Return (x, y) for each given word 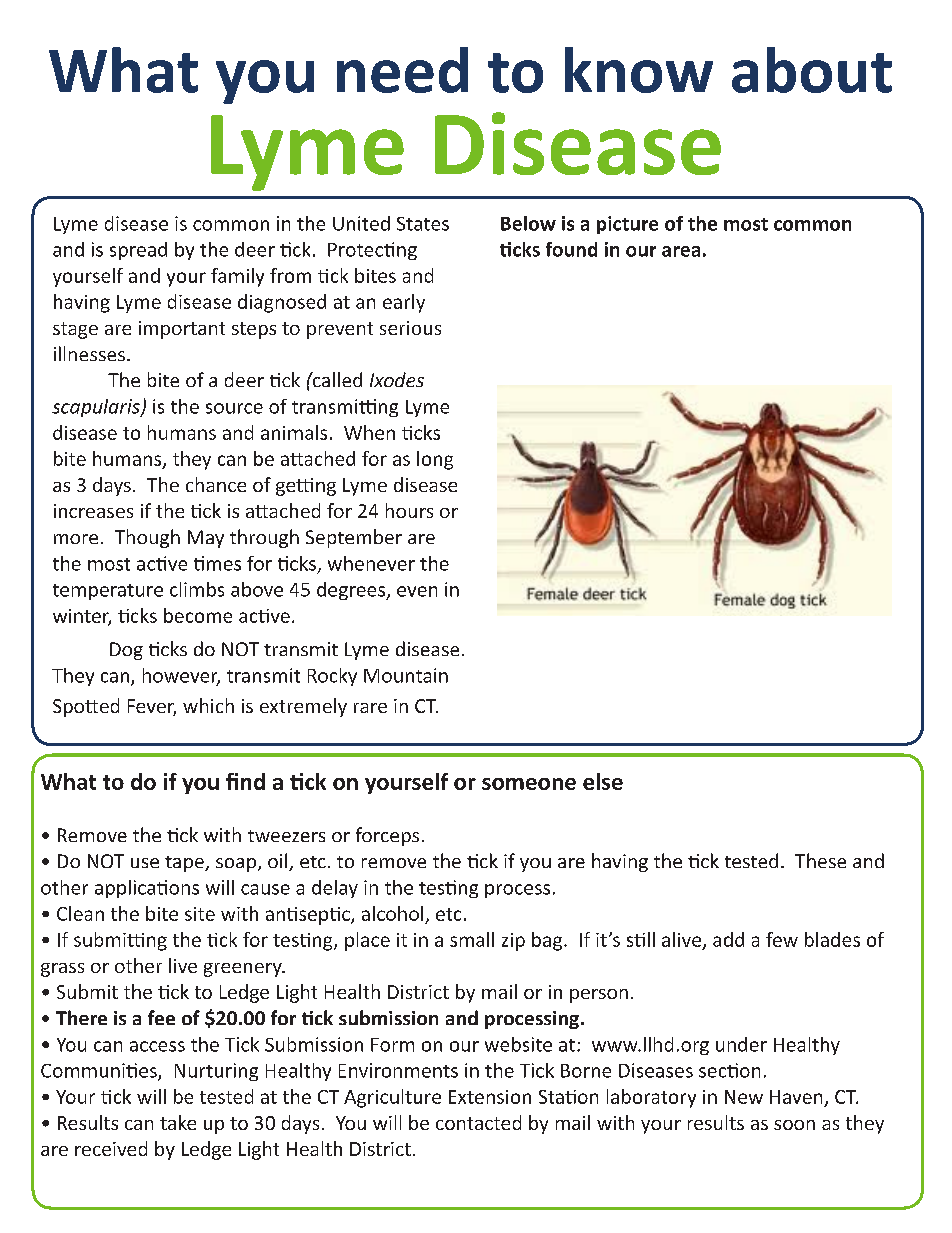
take (178, 1122)
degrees (352, 591)
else (603, 781)
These (820, 860)
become (198, 615)
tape (185, 864)
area (681, 251)
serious (410, 328)
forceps (387, 836)
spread (138, 251)
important (182, 330)
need (402, 70)
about (812, 70)
